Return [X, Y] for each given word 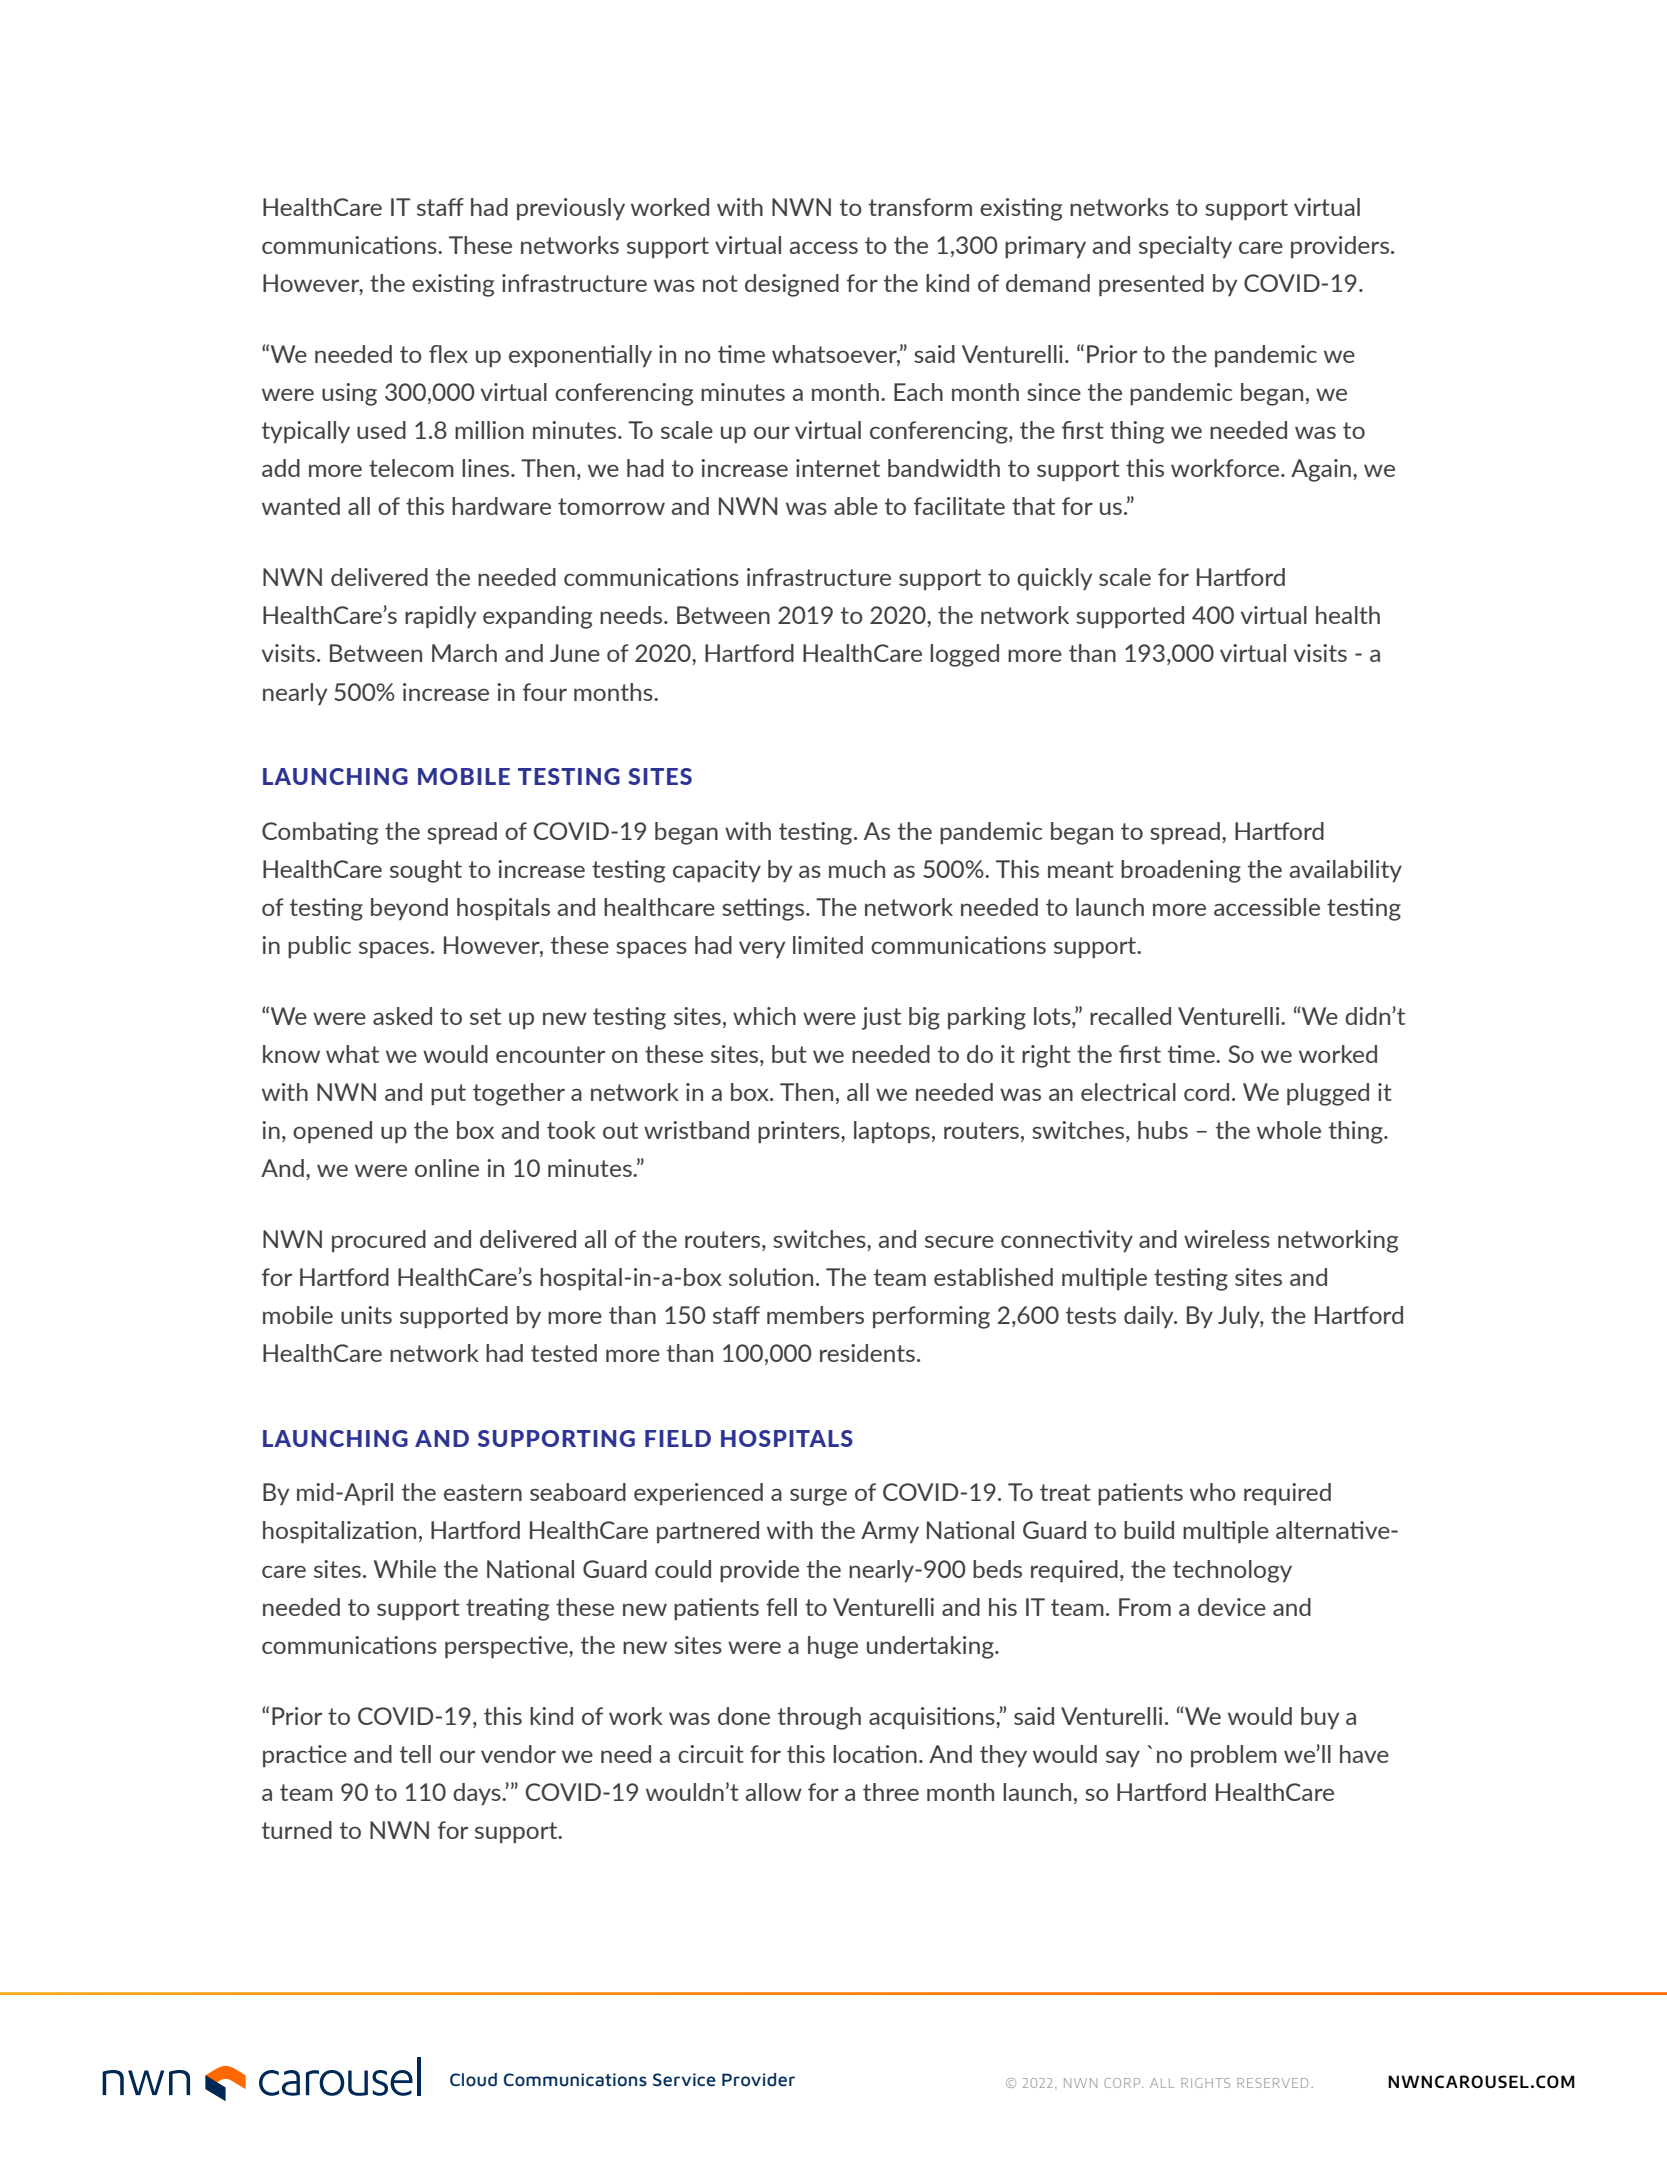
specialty [1185, 247]
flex [448, 354]
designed [792, 285]
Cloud [473, 2080]
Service [684, 2080]
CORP [1123, 2083]
